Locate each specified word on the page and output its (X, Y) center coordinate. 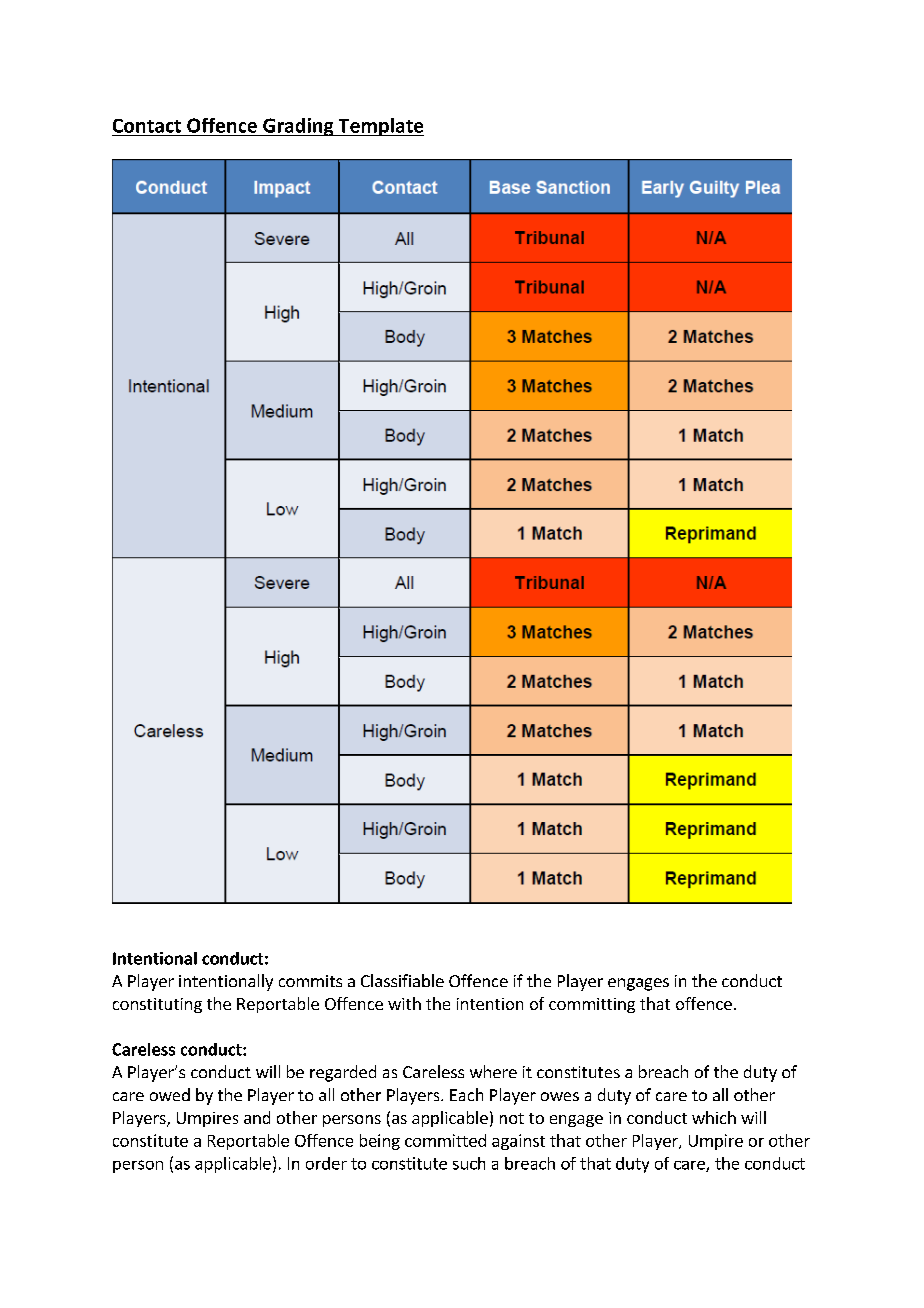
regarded (343, 1073)
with (404, 1003)
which (714, 1117)
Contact (147, 126)
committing (592, 1005)
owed (170, 1094)
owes (560, 1096)
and (257, 1117)
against (518, 1142)
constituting (157, 1005)
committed (445, 1140)
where (493, 1071)
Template (380, 127)
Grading (298, 127)
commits (310, 981)
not (512, 1118)
